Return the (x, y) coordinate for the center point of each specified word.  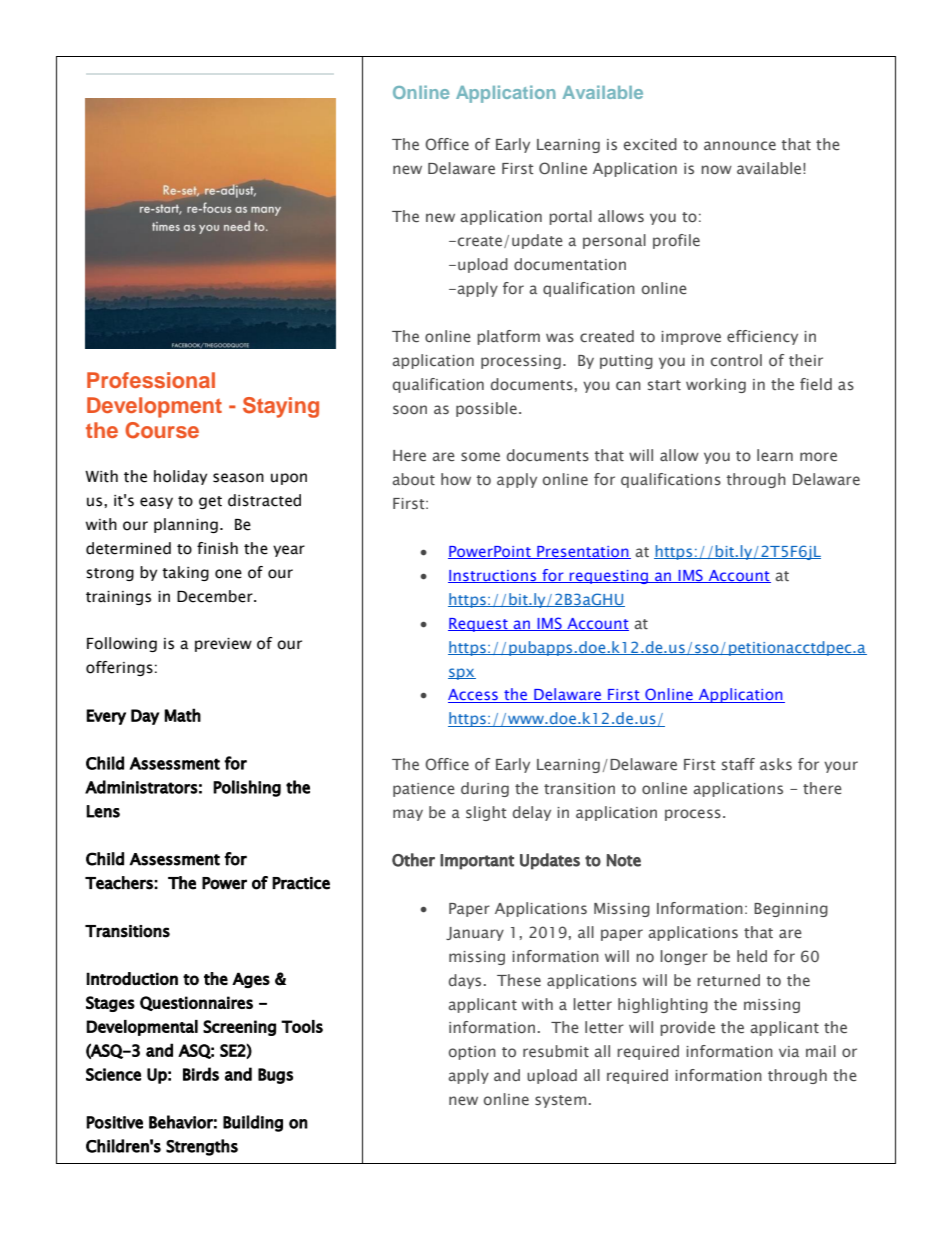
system (560, 1101)
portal (570, 217)
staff (738, 764)
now (716, 169)
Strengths (202, 1147)
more (818, 456)
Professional (151, 380)
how (456, 479)
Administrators (141, 787)
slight (486, 813)
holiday (180, 477)
